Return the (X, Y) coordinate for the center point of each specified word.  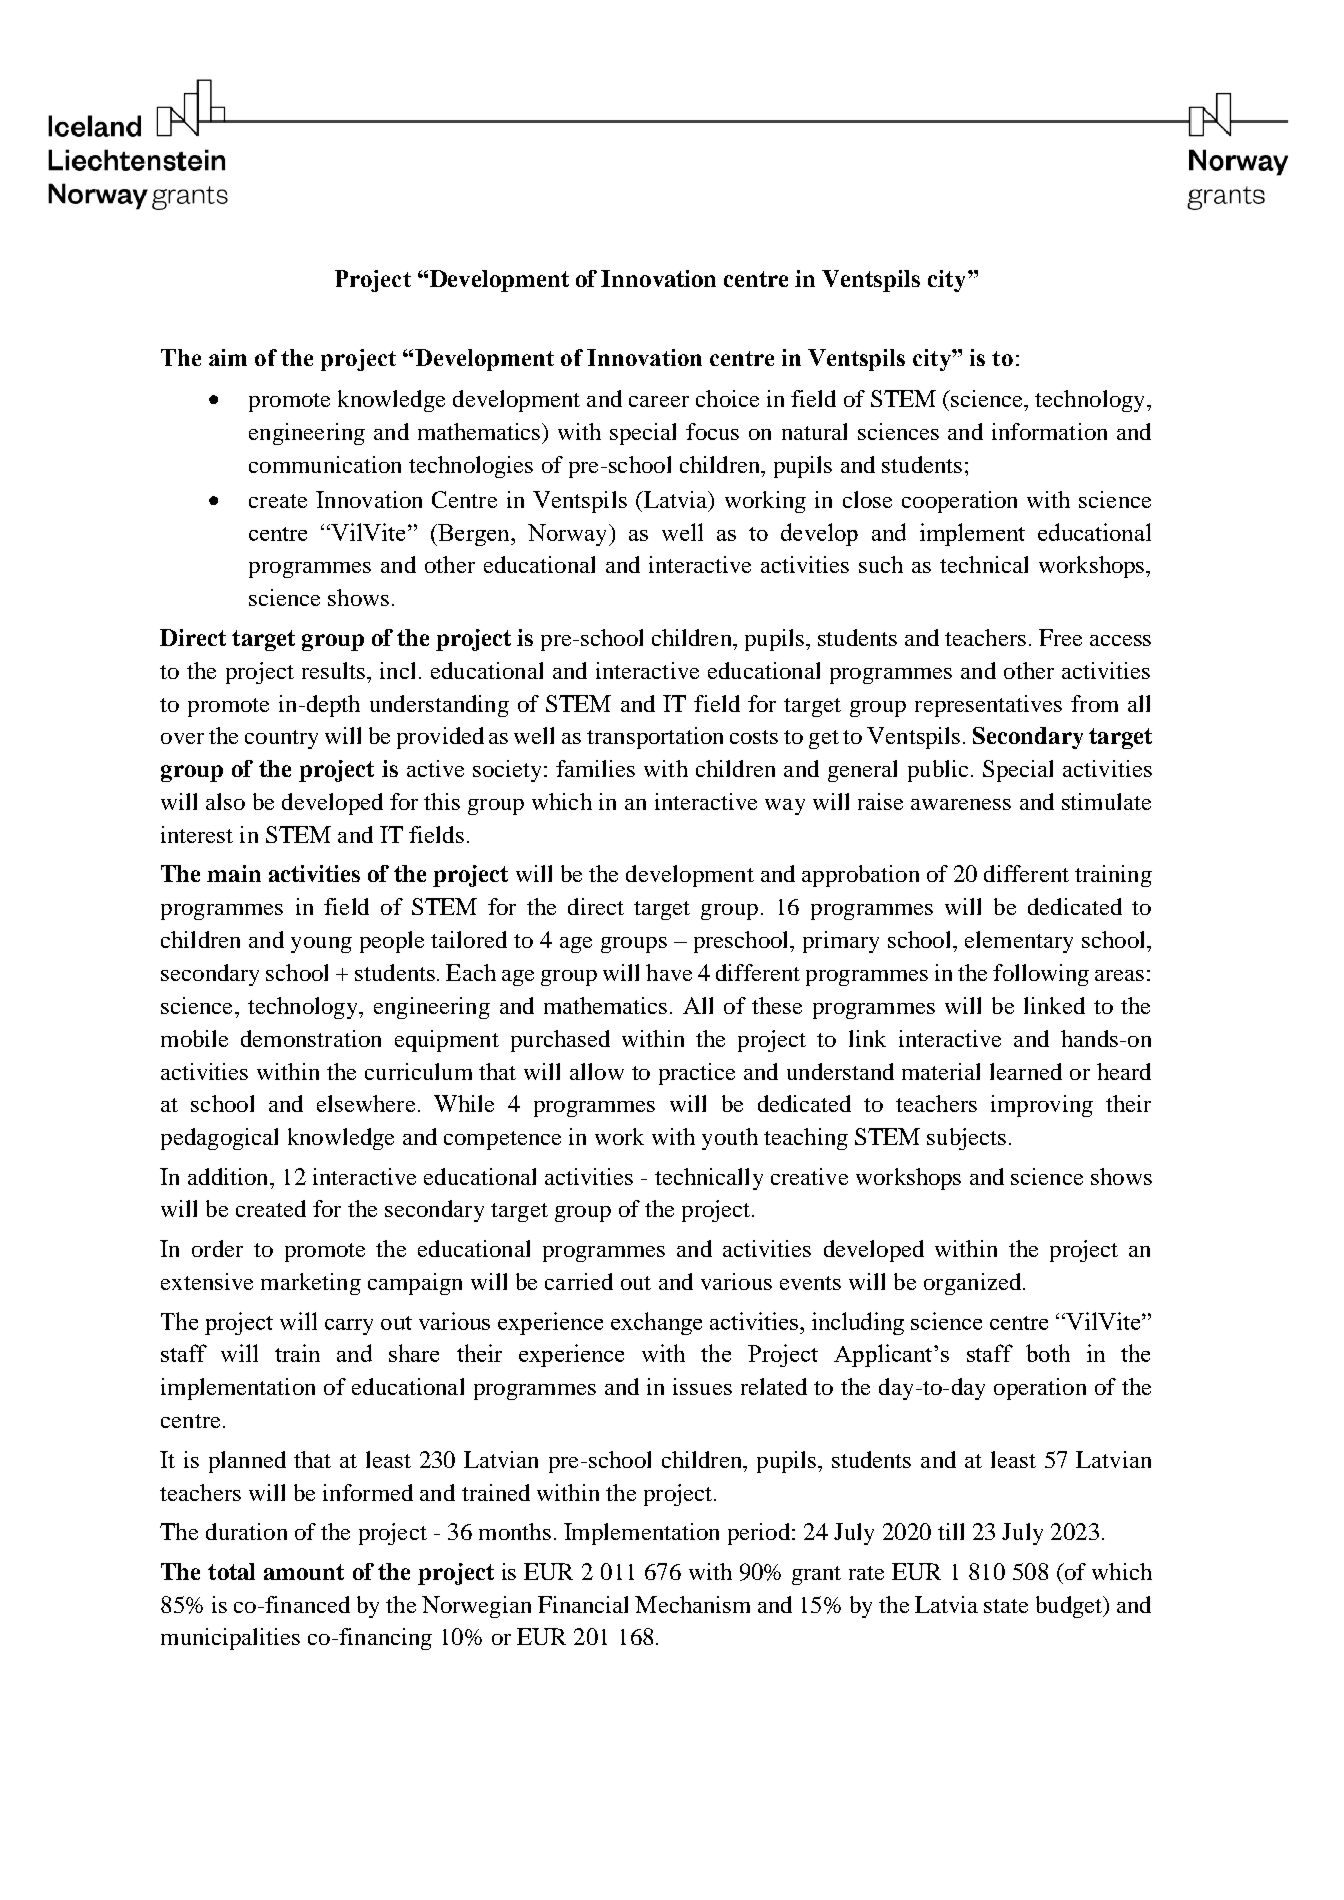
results (333, 670)
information (1049, 431)
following (1041, 975)
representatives (988, 706)
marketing (311, 1284)
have (669, 972)
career (659, 401)
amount (304, 1572)
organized (972, 1284)
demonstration (311, 1038)
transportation (655, 738)
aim (228, 357)
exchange (656, 1323)
